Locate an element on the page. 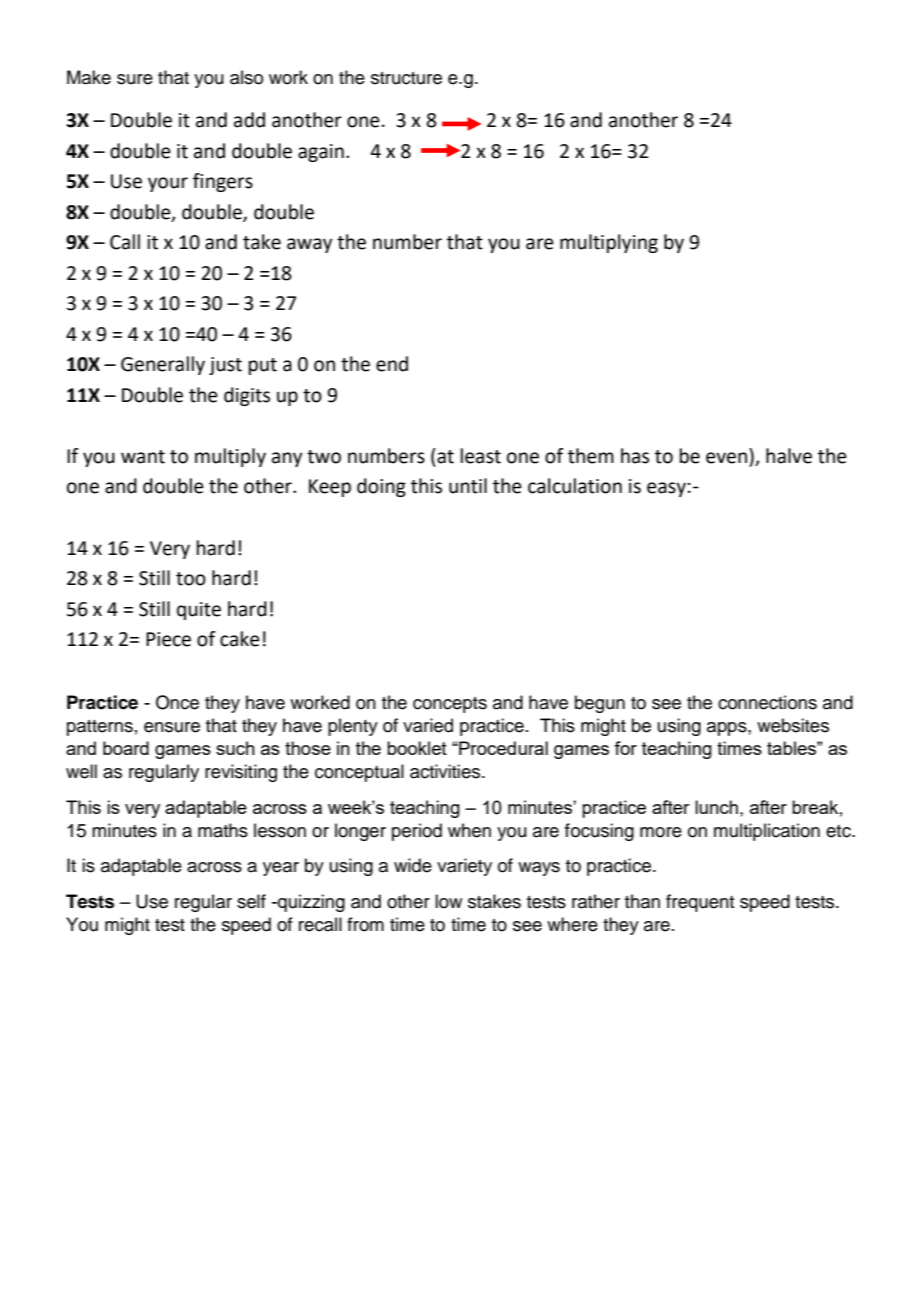 The width and height of the document is (924, 1308). want is located at coordinates (143, 457).
